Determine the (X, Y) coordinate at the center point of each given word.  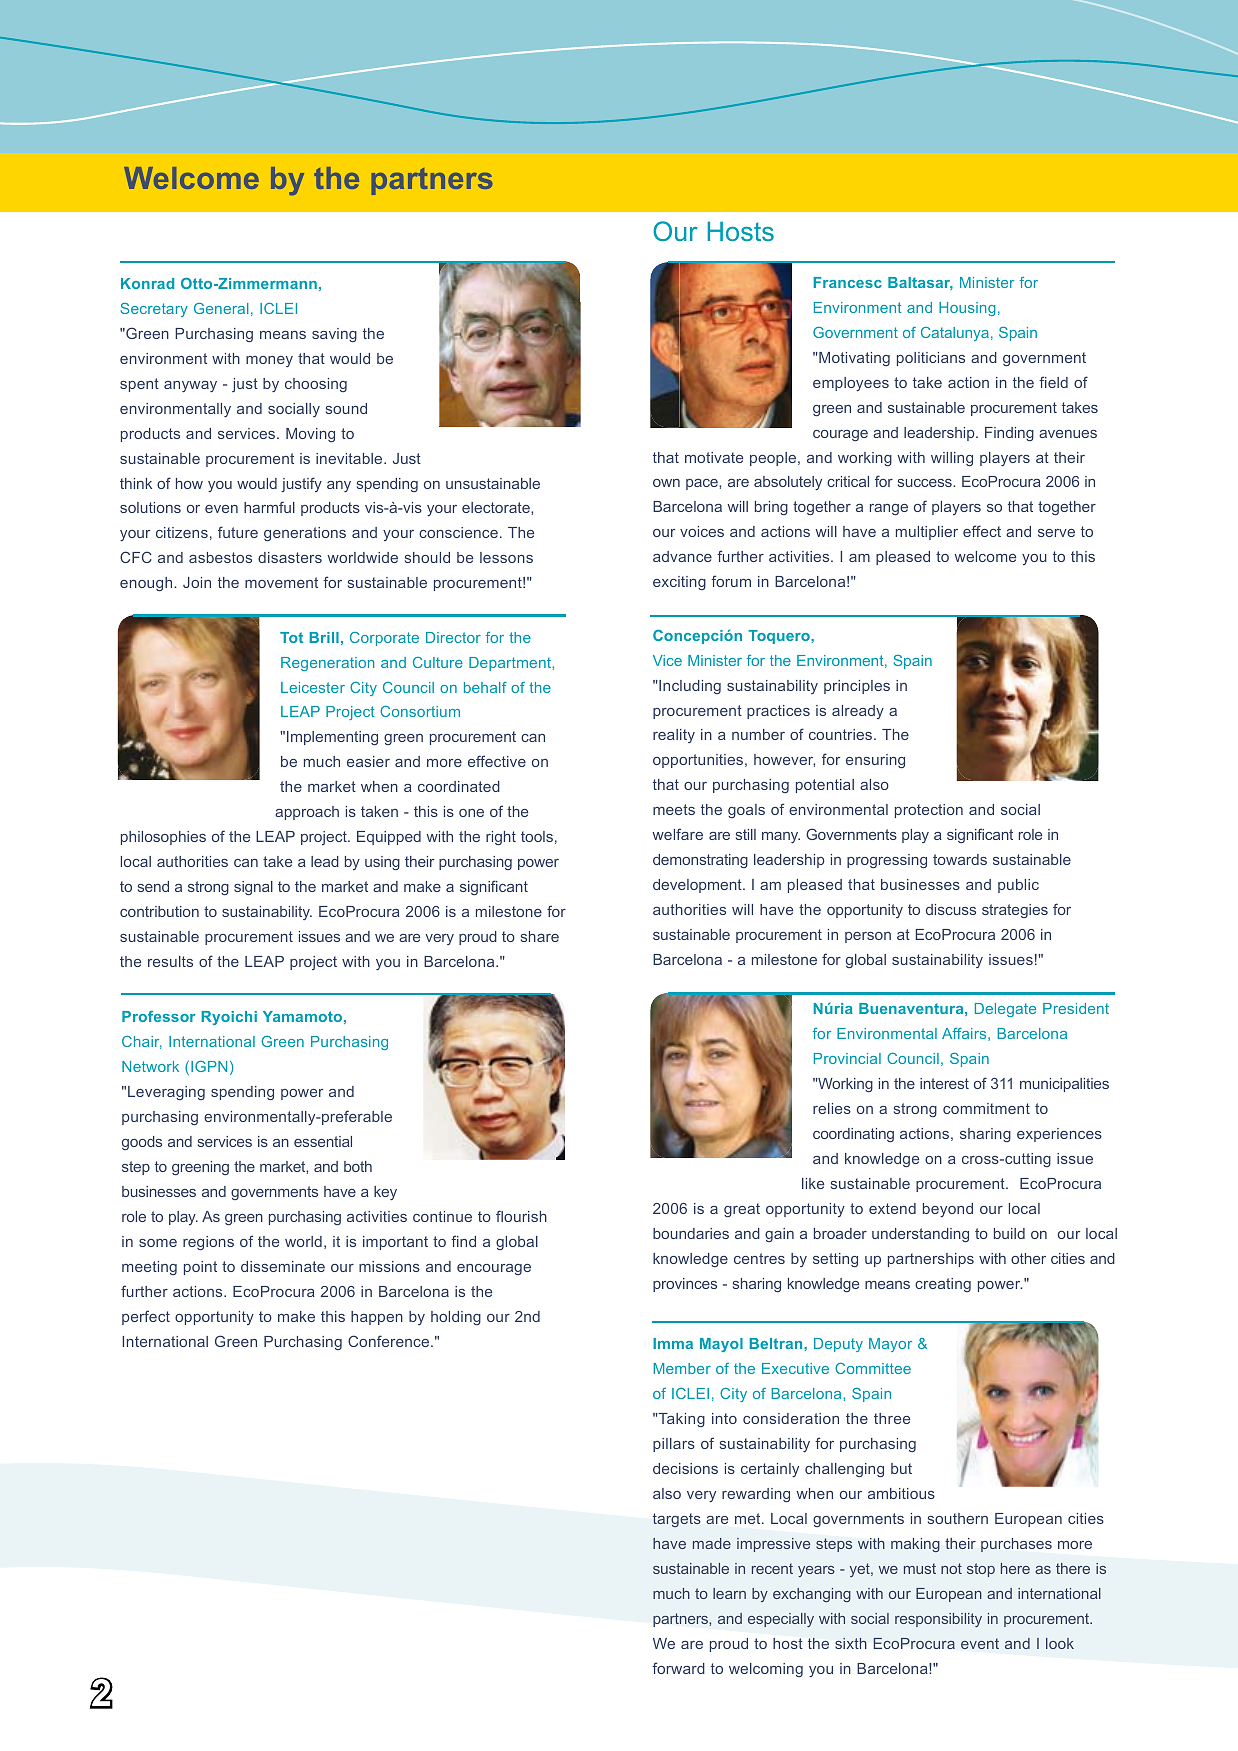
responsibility (938, 1620)
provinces (685, 1285)
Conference (390, 1341)
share (540, 936)
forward (678, 1668)
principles (857, 687)
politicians (931, 359)
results (170, 961)
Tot (291, 637)
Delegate (1005, 1010)
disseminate (283, 1266)
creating (943, 1285)
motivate (714, 457)
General (221, 308)
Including (689, 687)
